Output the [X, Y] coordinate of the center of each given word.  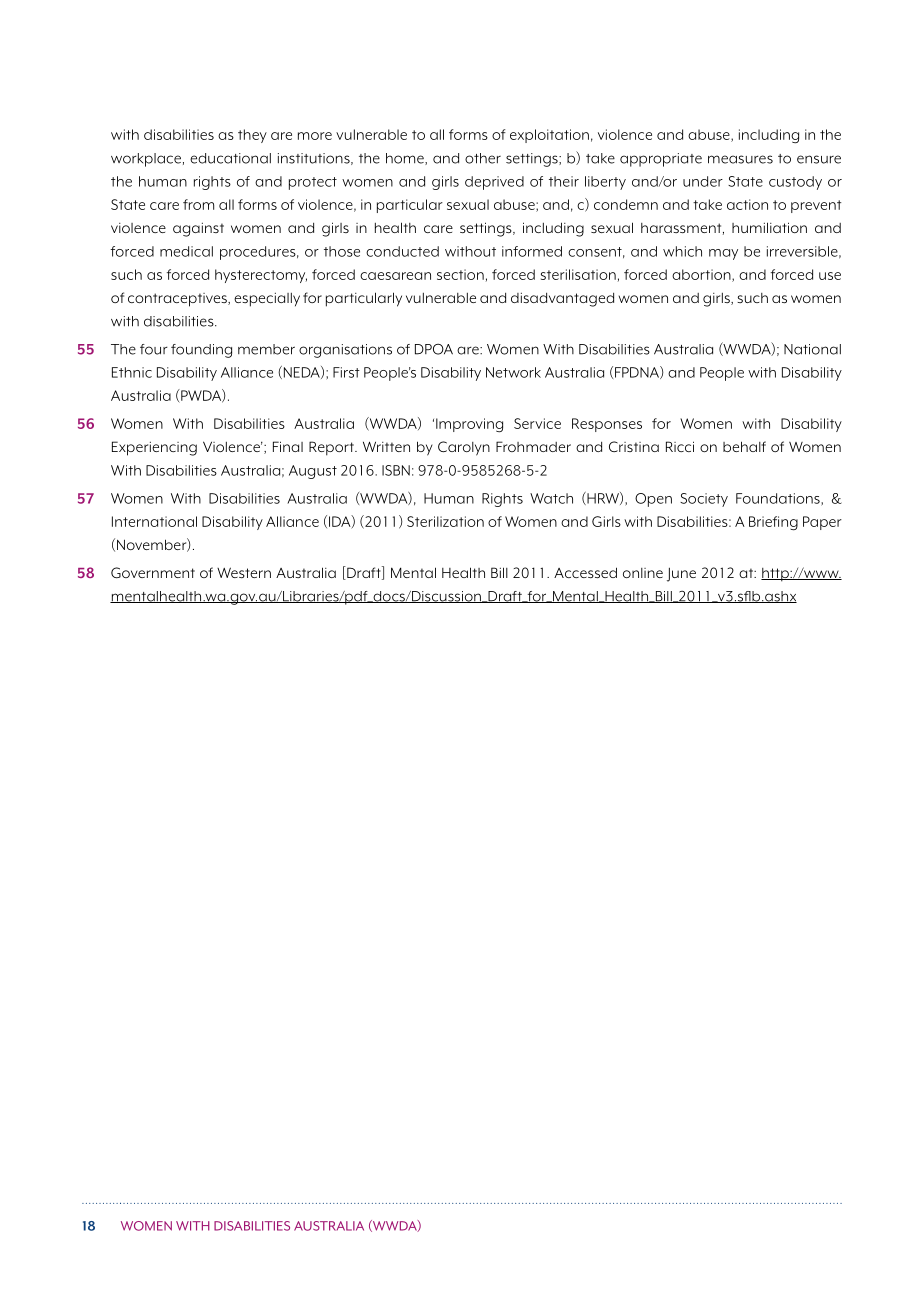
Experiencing [154, 448]
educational [230, 158]
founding [201, 351]
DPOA [434, 349]
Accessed [585, 572]
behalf [744, 446]
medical [186, 251]
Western [244, 572]
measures [740, 159]
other [483, 158]
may [723, 254]
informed [532, 251]
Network [513, 372]
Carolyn [464, 448]
